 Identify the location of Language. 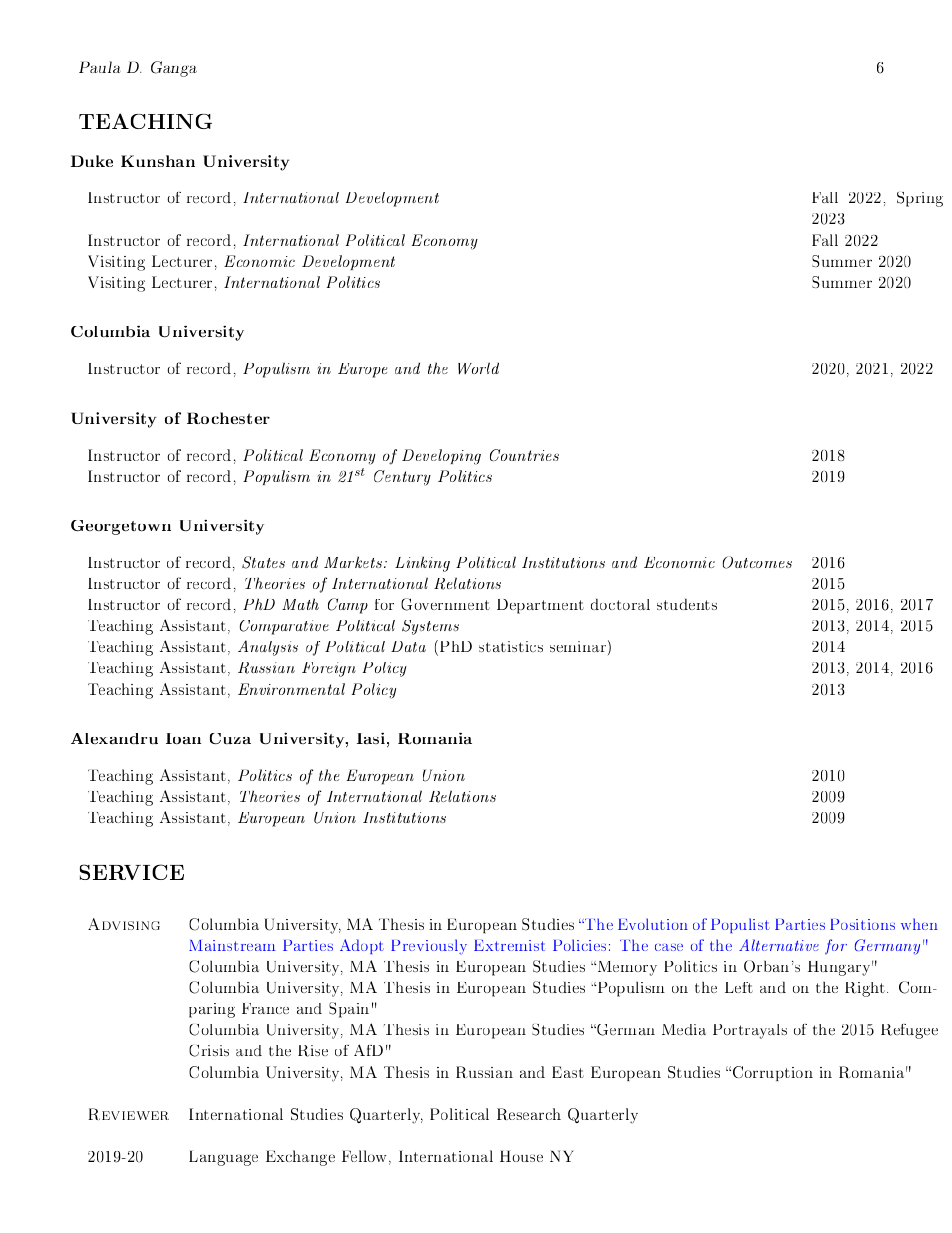
(223, 1158).
